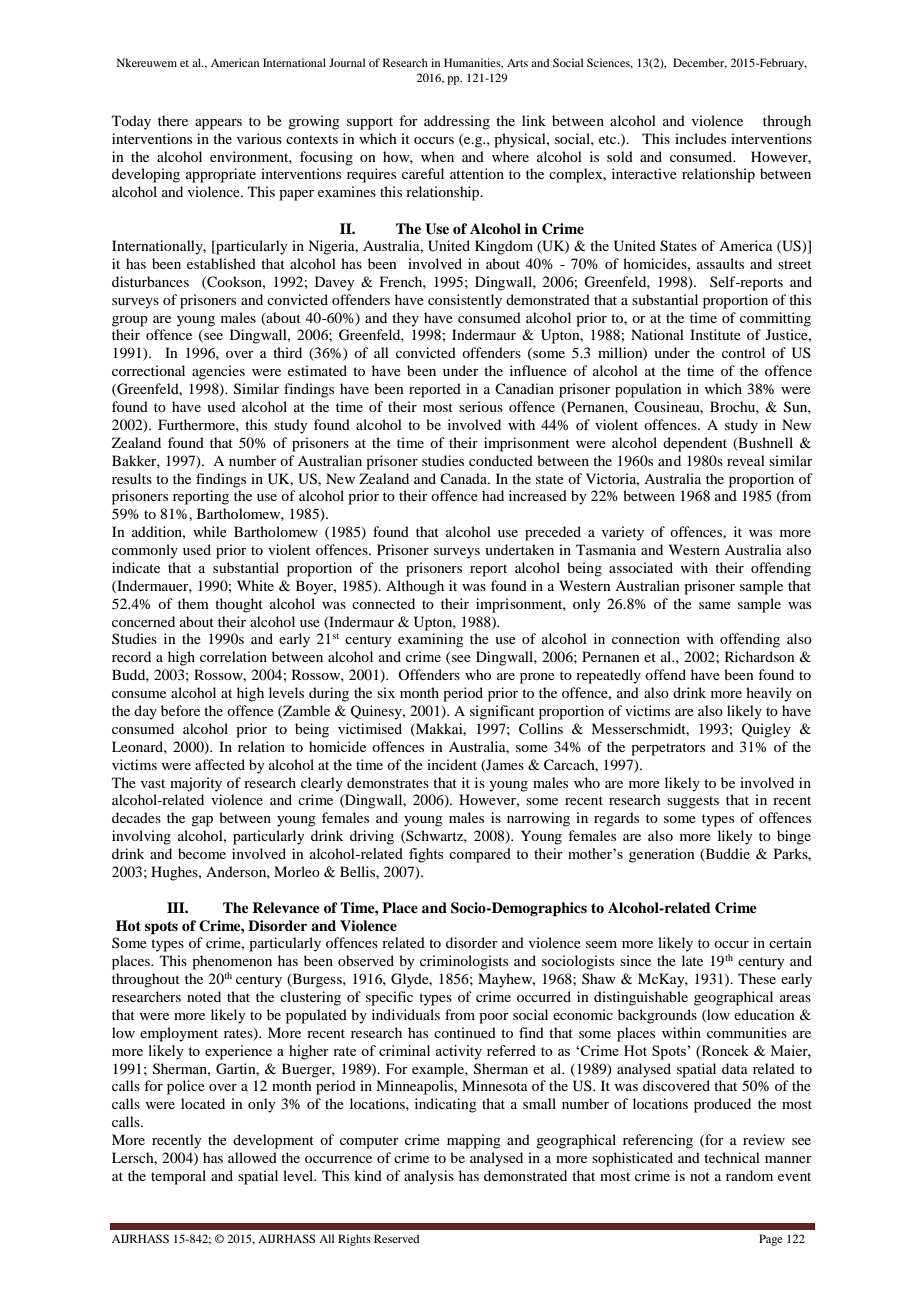 This screenshot has height=1309, width=924. What do you see at coordinates (218, 124) in the screenshot?
I see `appears` at bounding box center [218, 124].
